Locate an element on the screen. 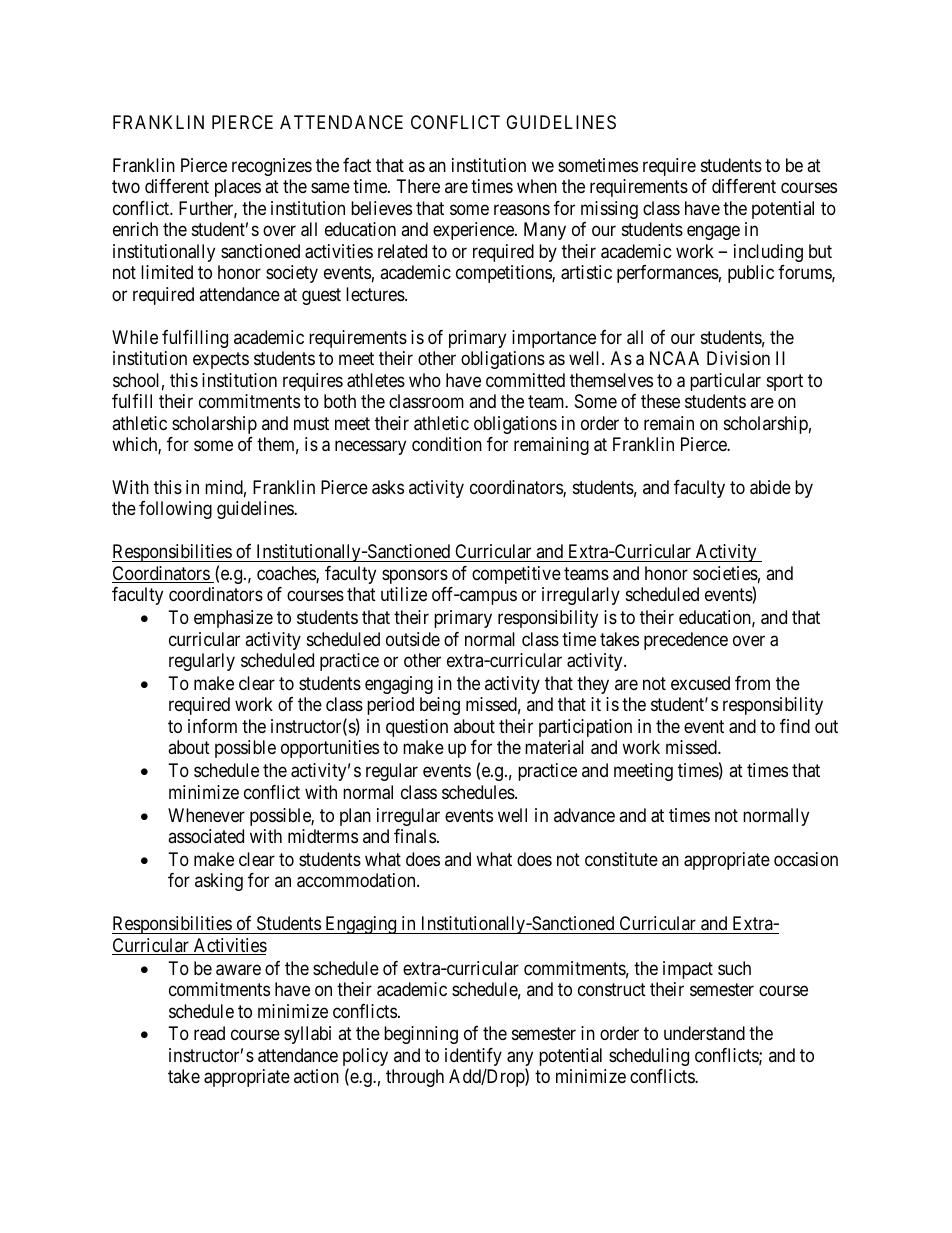 Image resolution: width=952 pixels, height=1233 pixels. engage is located at coordinates (713, 233).
